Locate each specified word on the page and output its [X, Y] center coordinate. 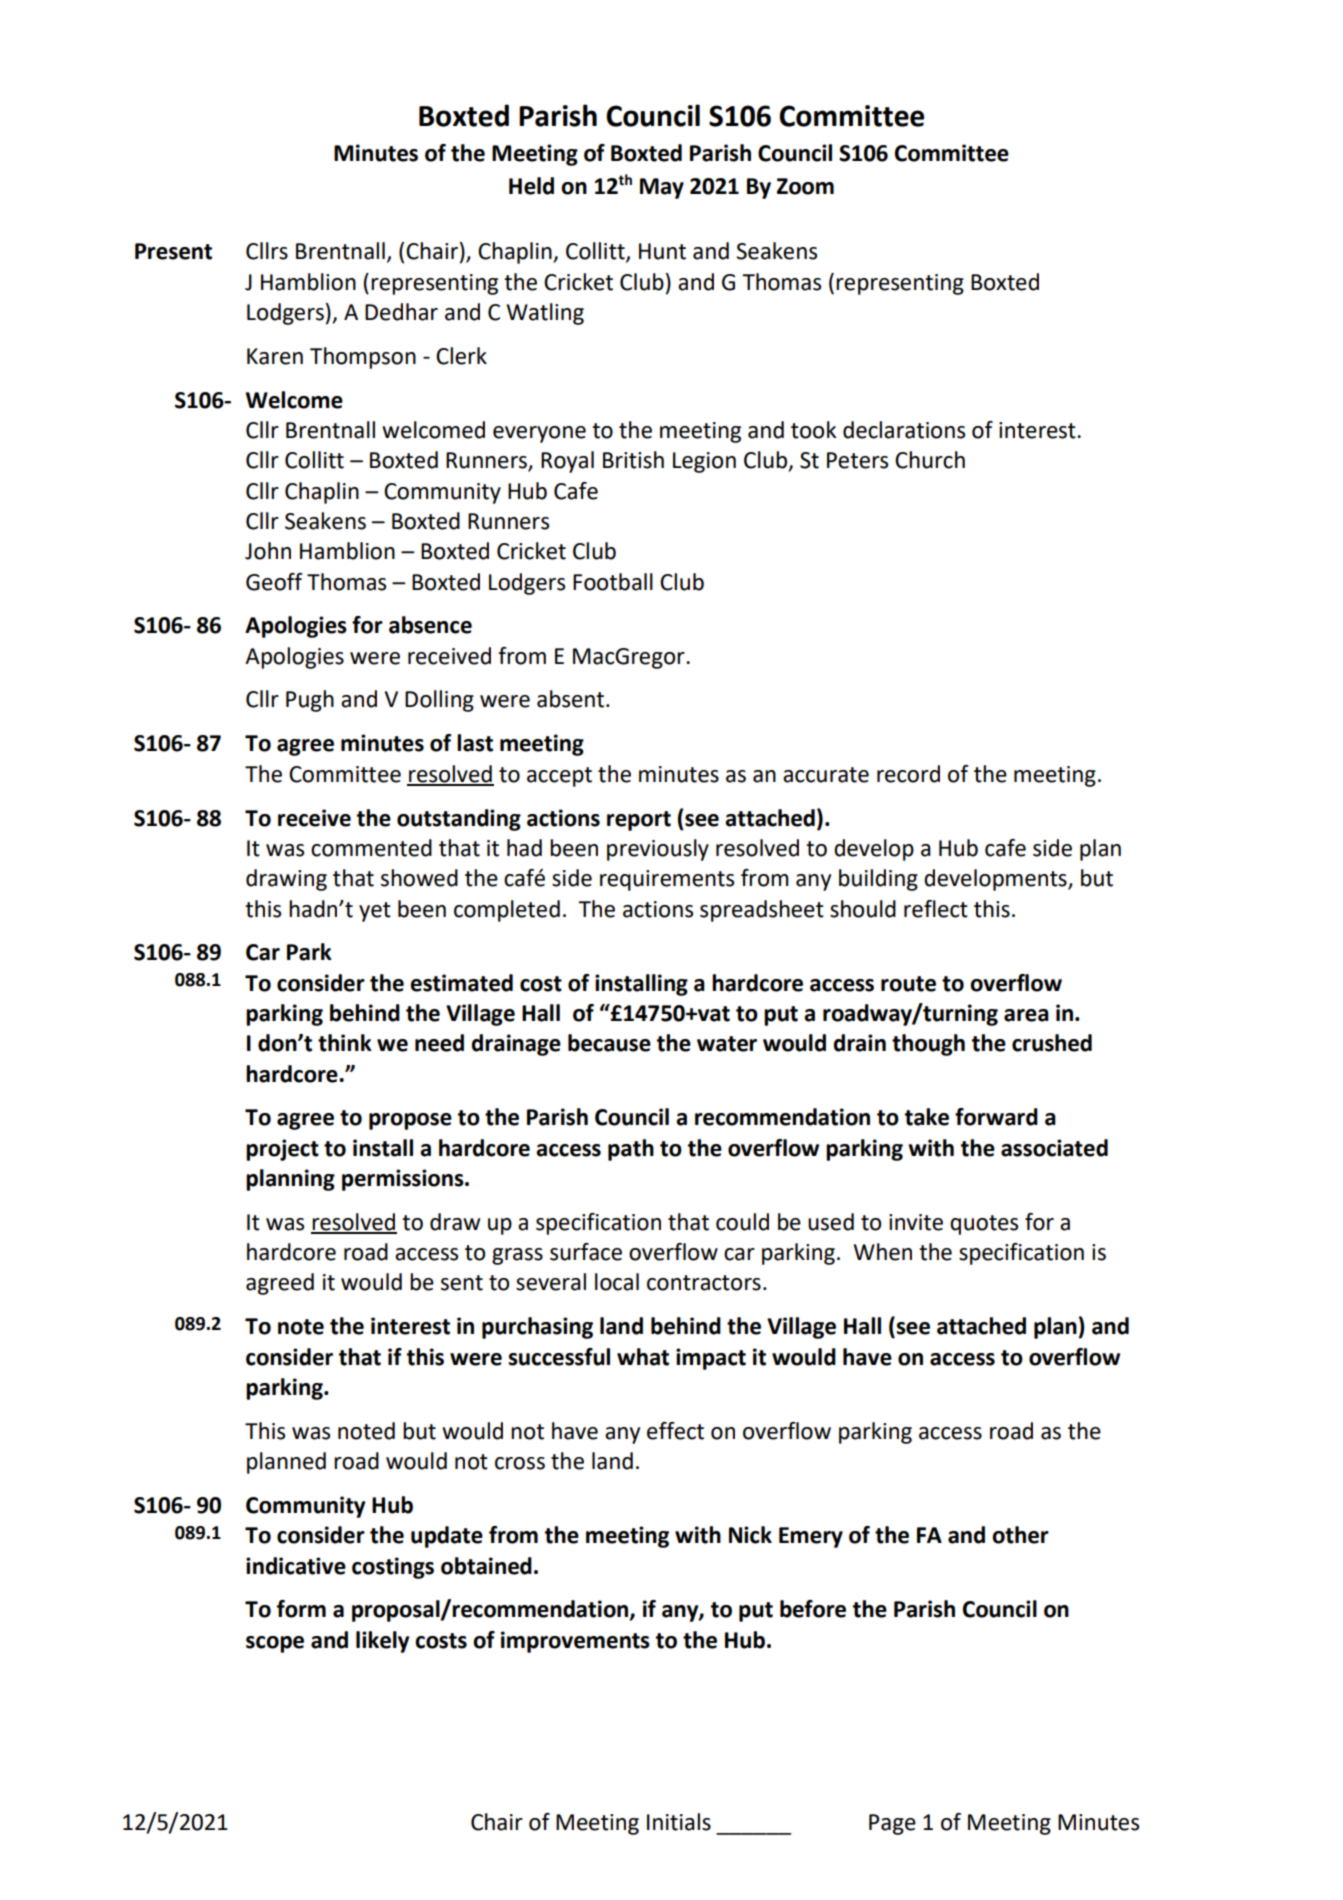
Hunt [662, 251]
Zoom [805, 186]
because [609, 1043]
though [928, 1045]
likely [383, 1642]
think [345, 1043]
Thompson [363, 358]
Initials [679, 1822]
